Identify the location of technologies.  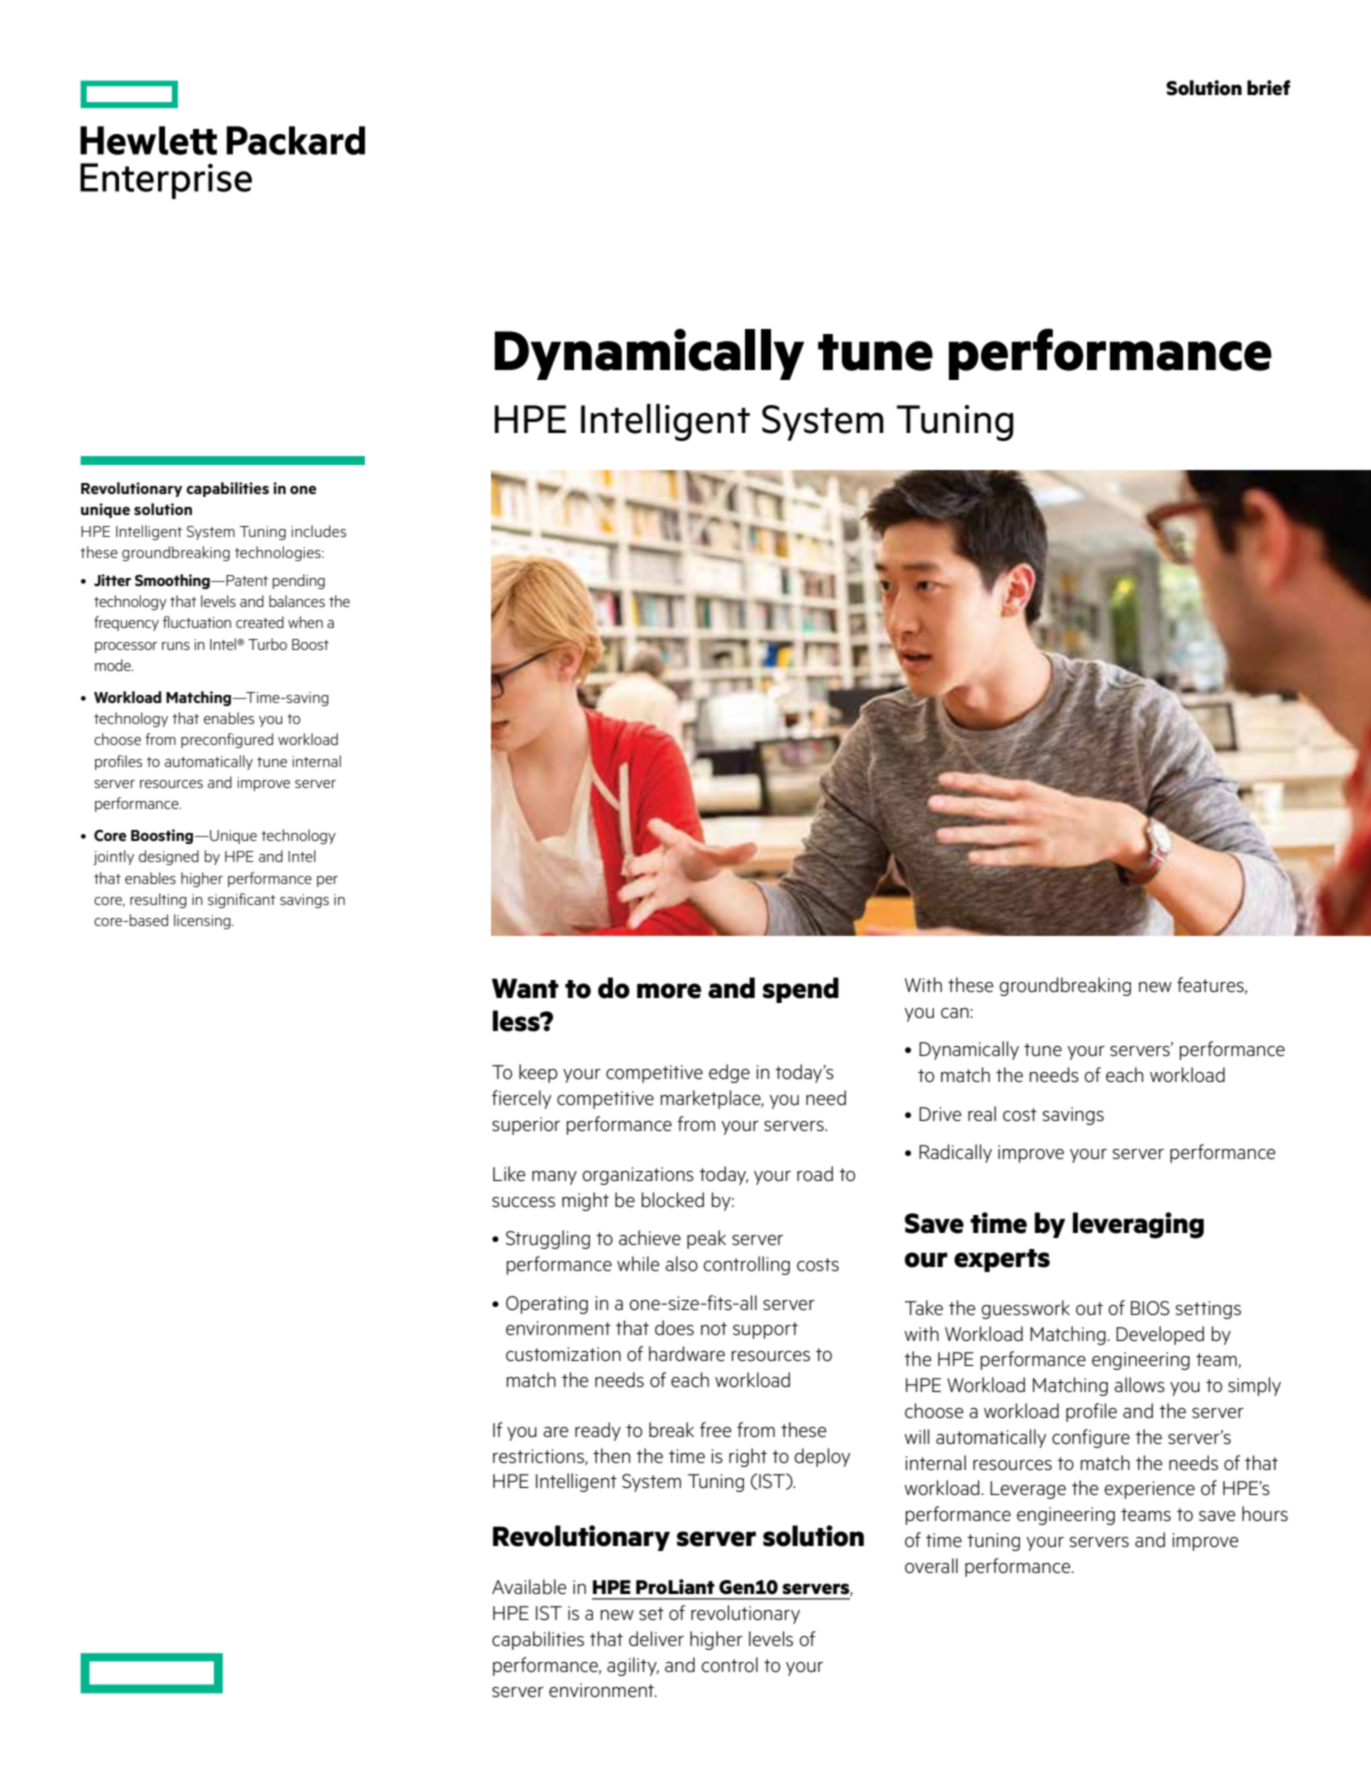
(279, 553).
